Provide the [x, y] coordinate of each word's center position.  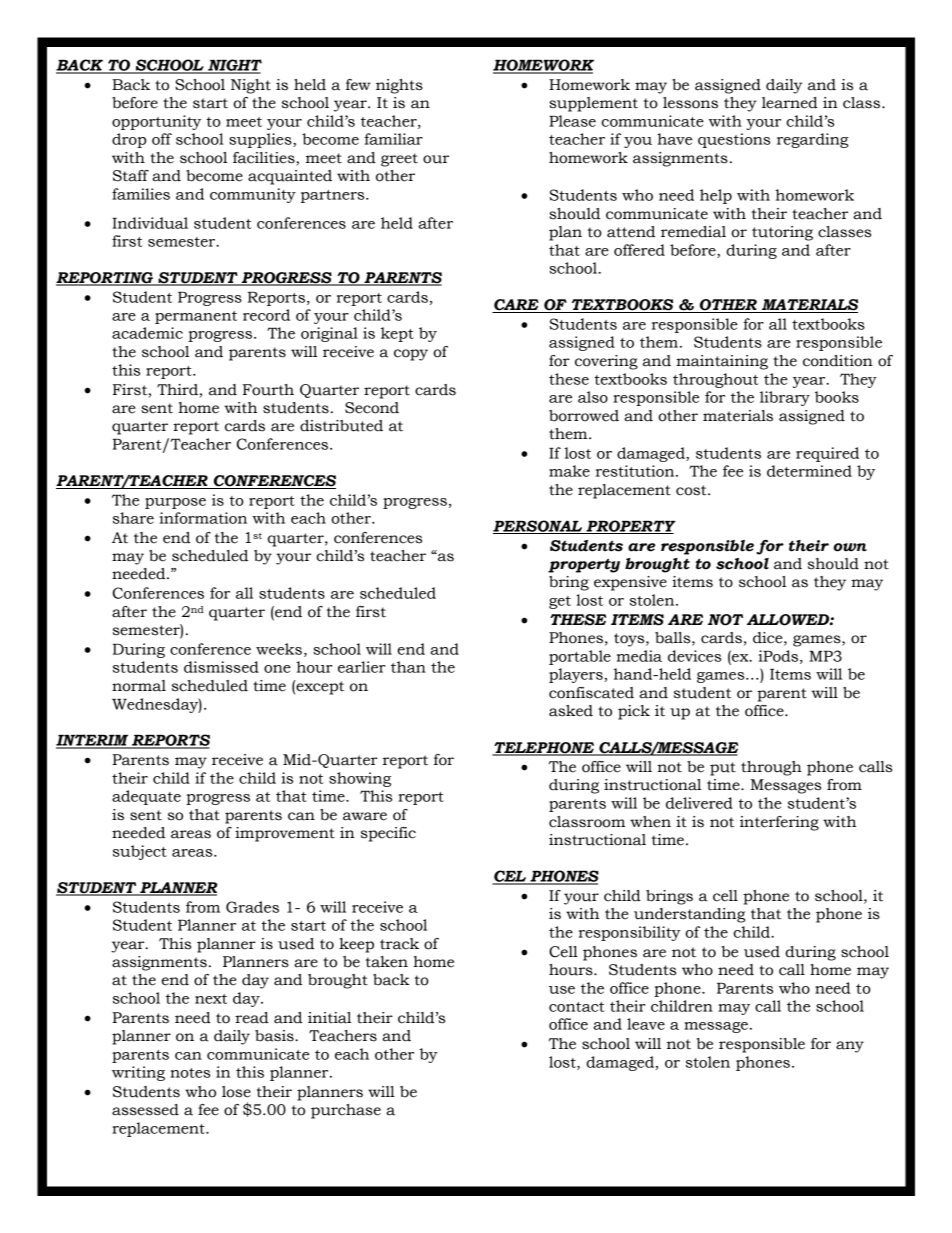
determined [809, 471]
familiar [393, 139]
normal [139, 686]
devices [694, 656]
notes [190, 1073]
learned [790, 103]
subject [140, 852]
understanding [689, 915]
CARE [516, 306]
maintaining [722, 362]
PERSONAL [539, 527]
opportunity [156, 122]
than [408, 667]
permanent [196, 317]
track [399, 944]
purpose [175, 503]
